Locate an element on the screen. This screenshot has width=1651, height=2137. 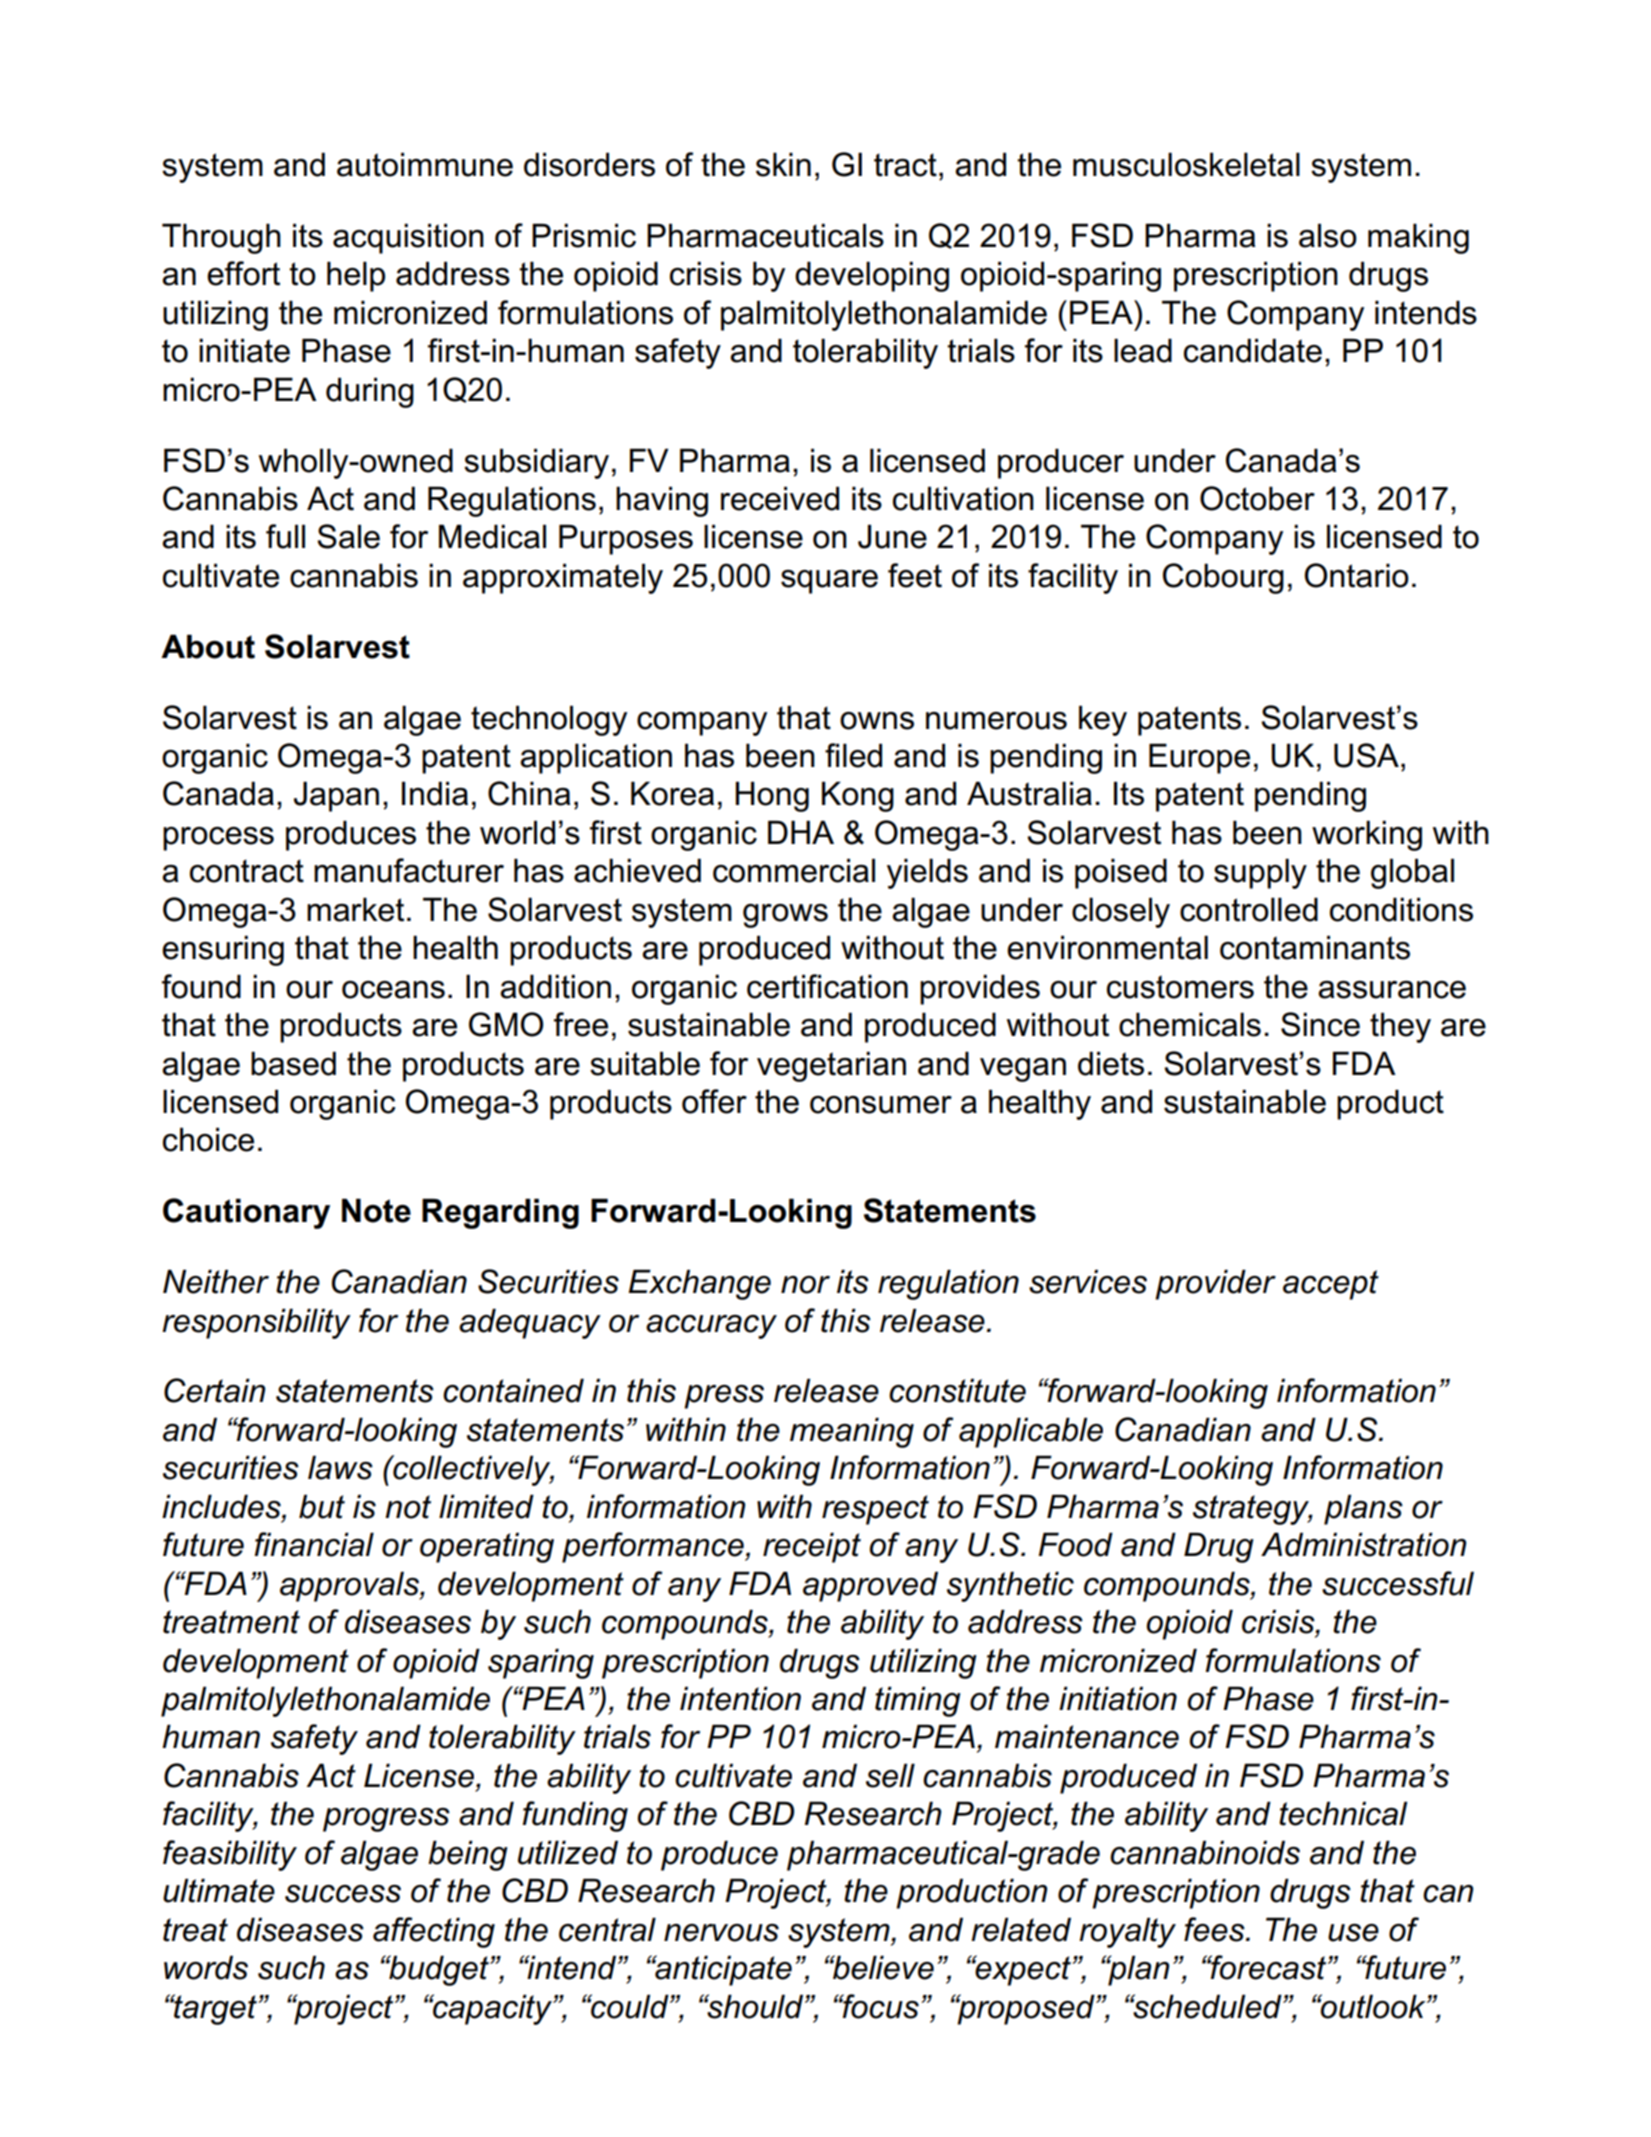
provider is located at coordinates (1215, 1284).
